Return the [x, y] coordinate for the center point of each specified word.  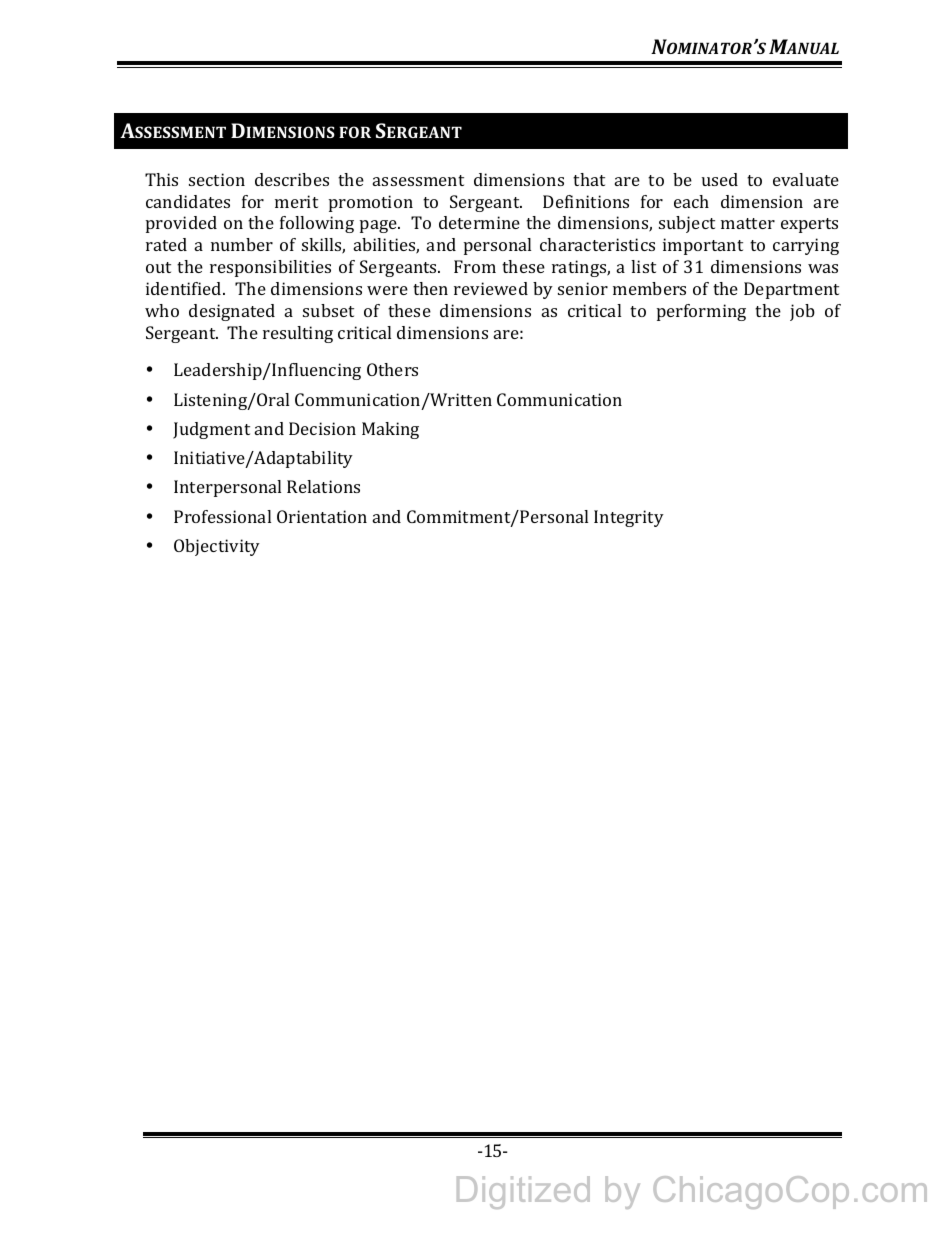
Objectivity [217, 547]
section [217, 179]
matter [748, 223]
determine [479, 222]
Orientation [322, 516]
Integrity [629, 518]
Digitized [523, 1192]
